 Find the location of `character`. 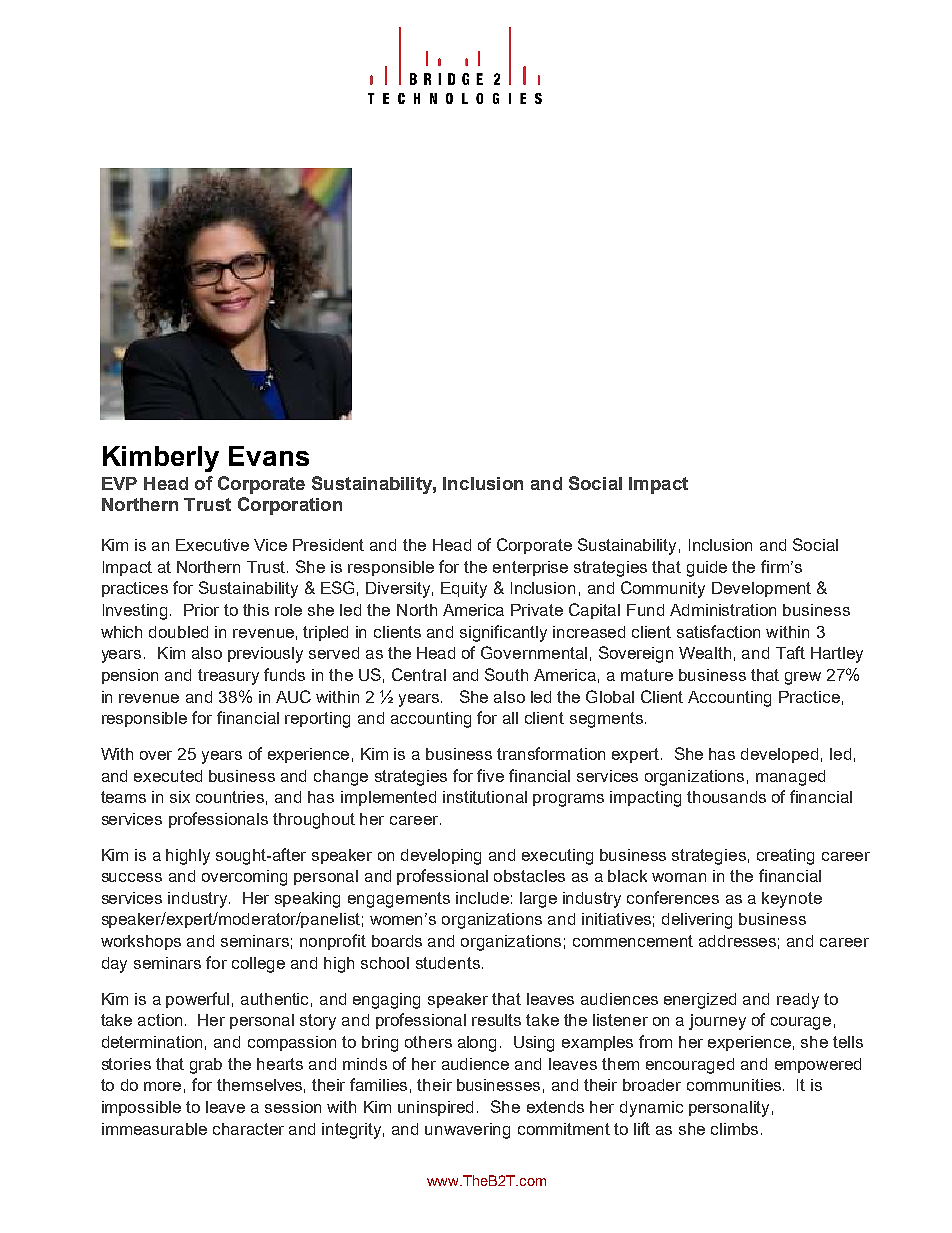

character is located at coordinates (248, 1129).
